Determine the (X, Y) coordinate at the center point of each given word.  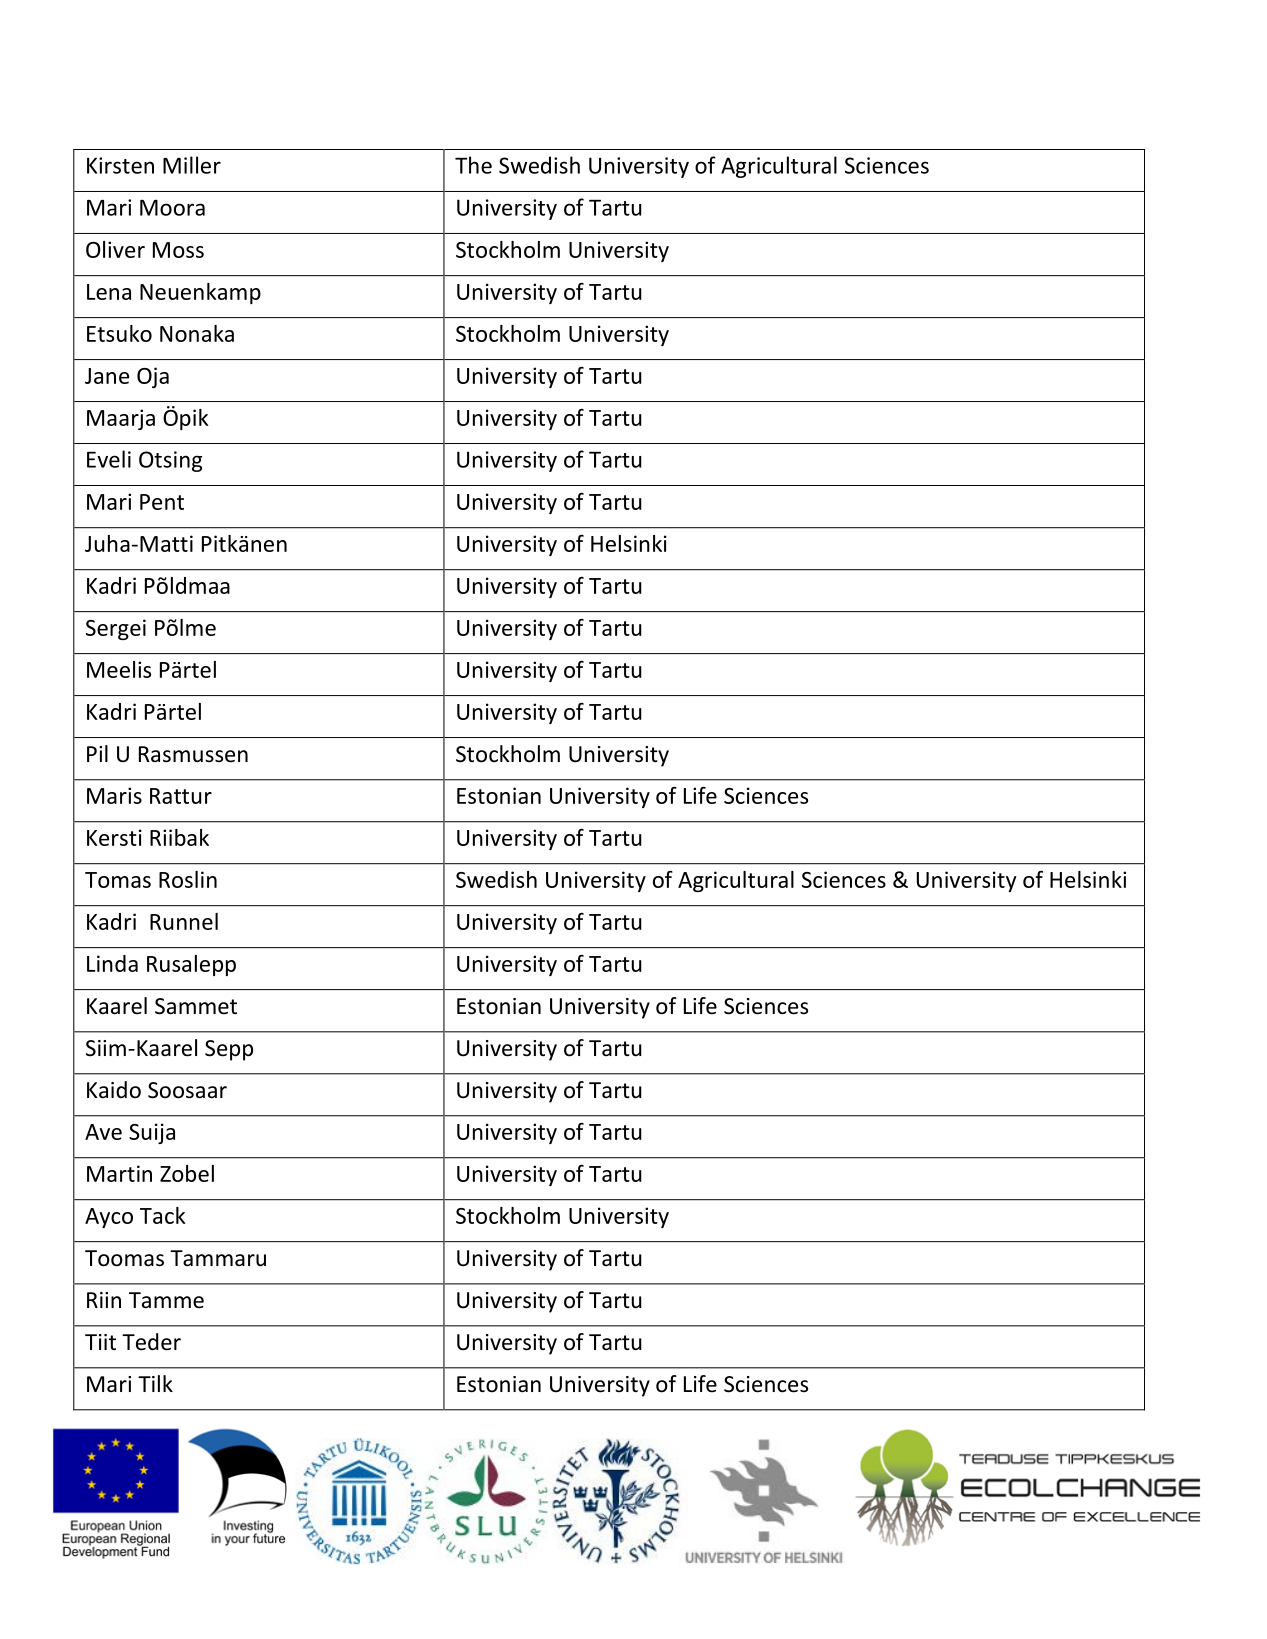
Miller (192, 165)
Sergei (116, 629)
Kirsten (120, 165)
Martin (119, 1173)
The (473, 165)
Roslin (188, 879)
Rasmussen (193, 754)
